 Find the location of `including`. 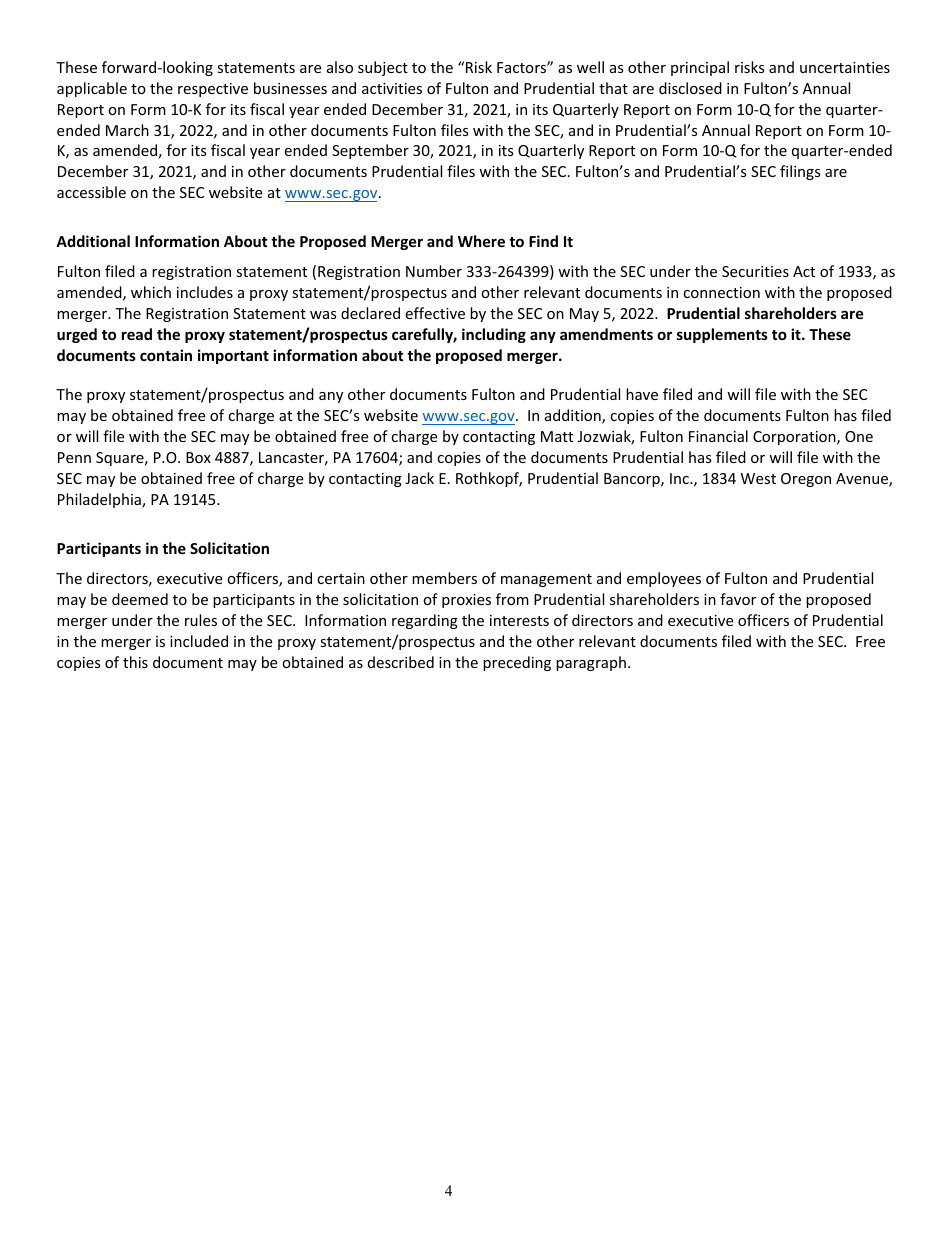

including is located at coordinates (494, 335).
